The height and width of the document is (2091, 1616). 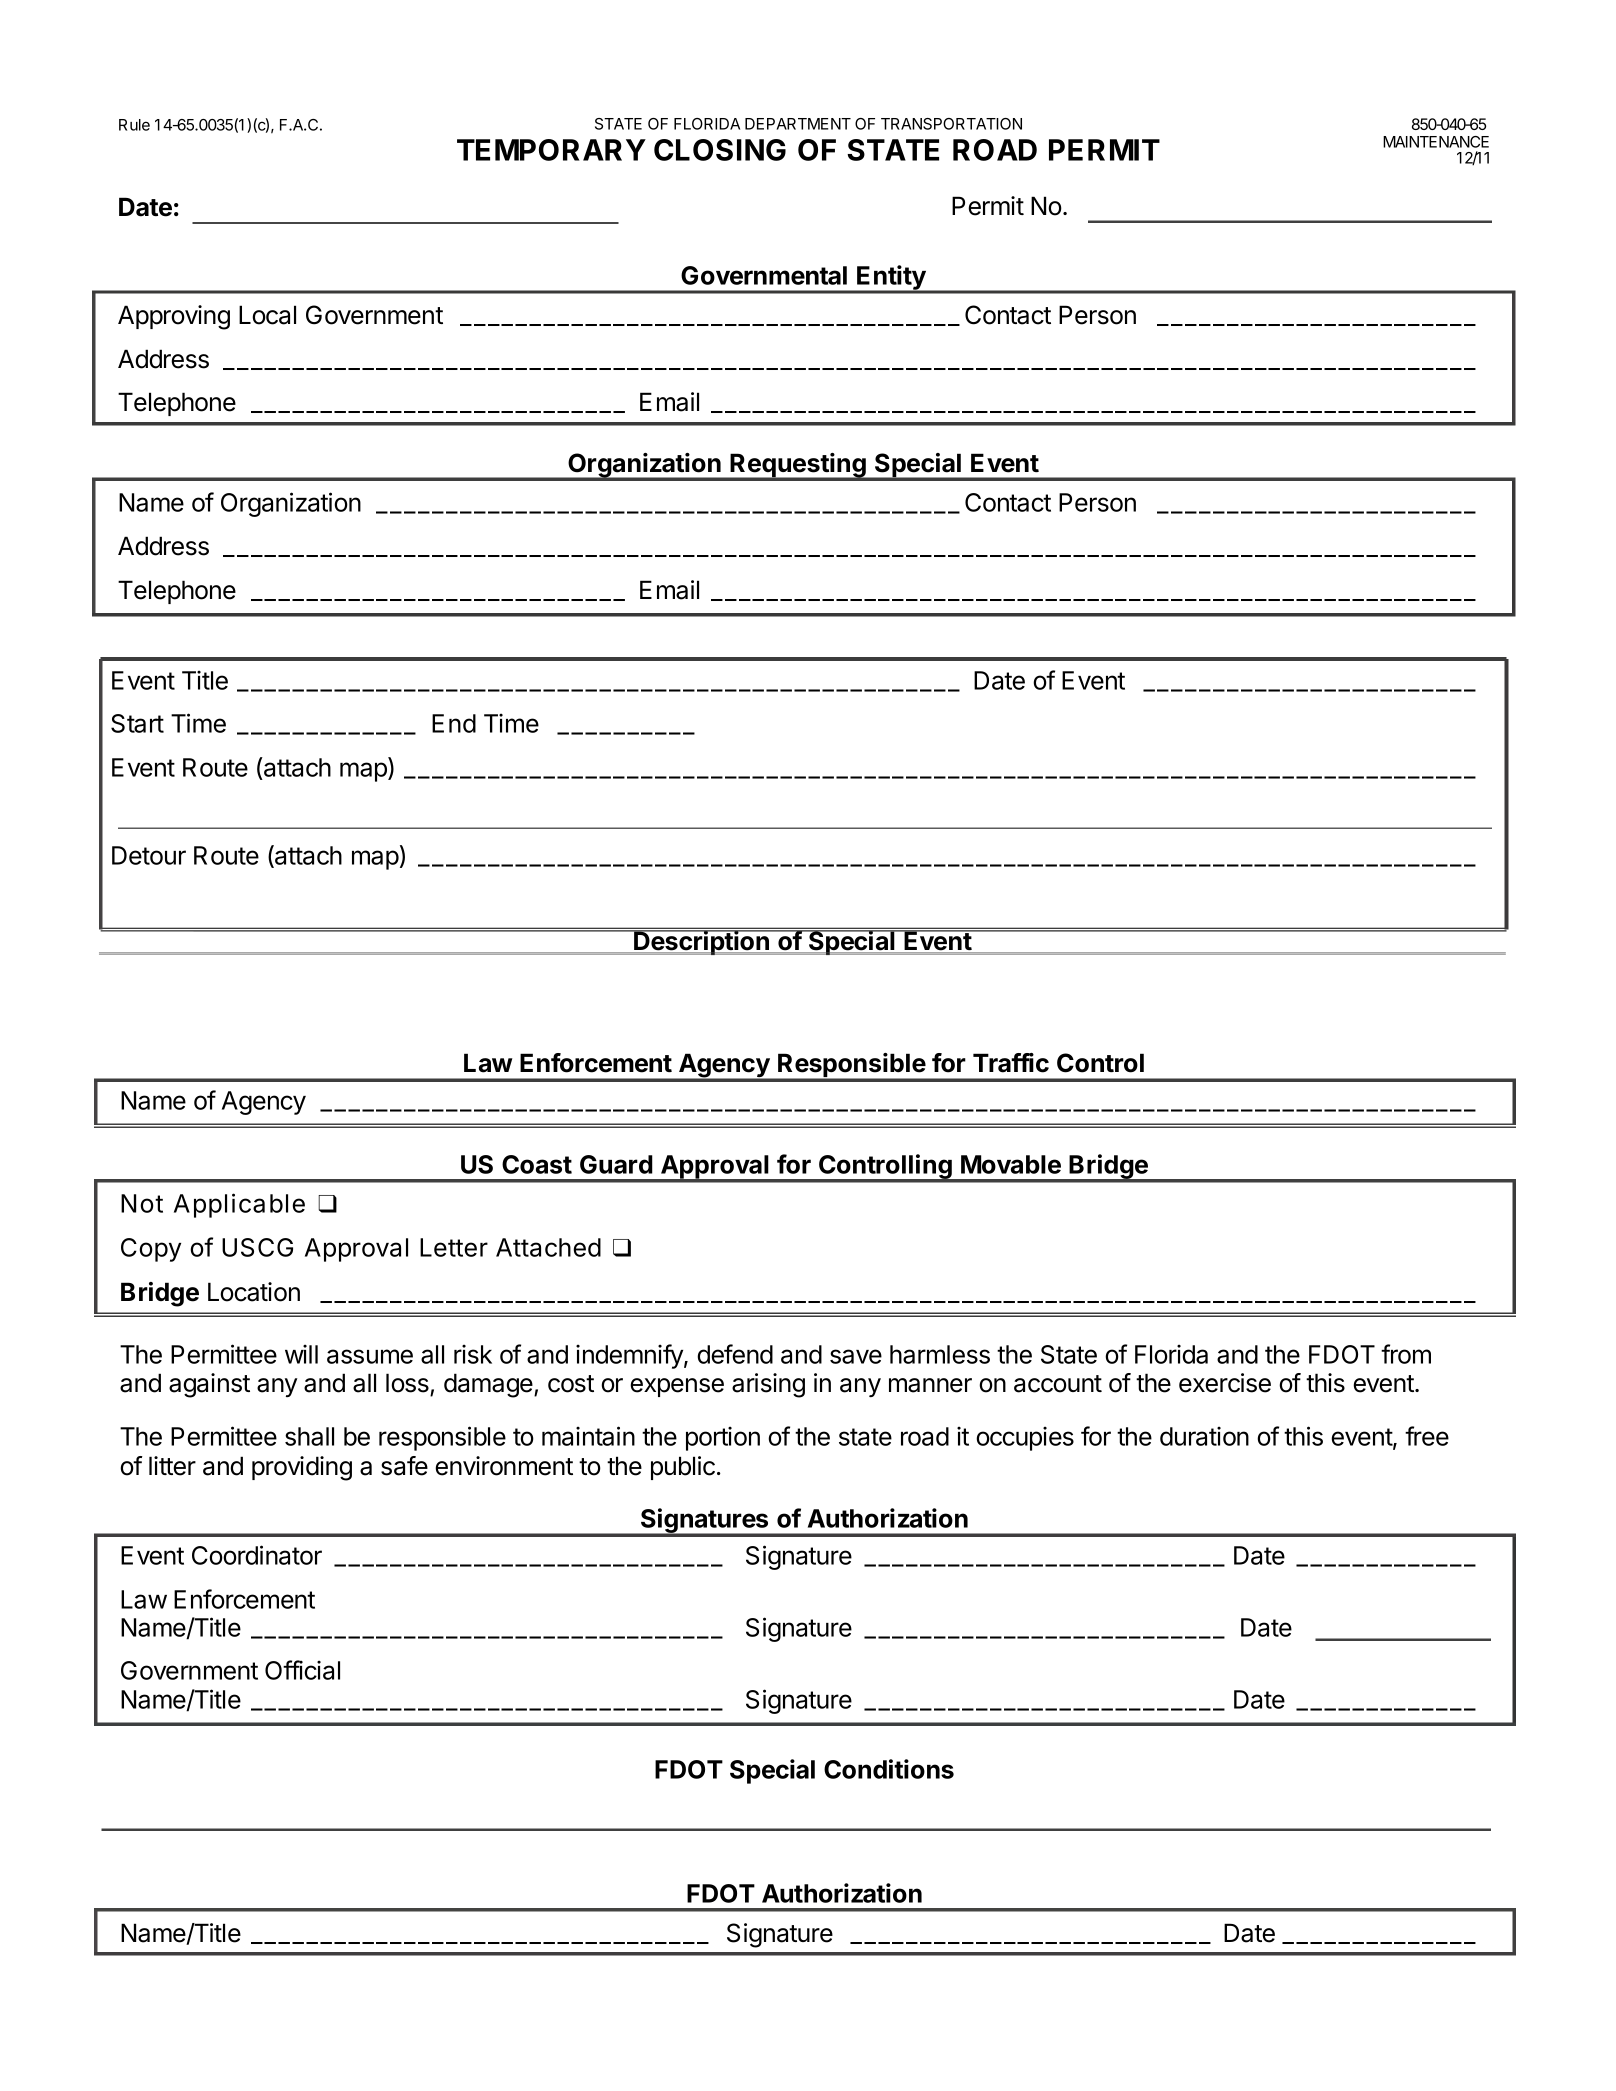 What do you see at coordinates (137, 723) in the document?
I see `Start` at bounding box center [137, 723].
